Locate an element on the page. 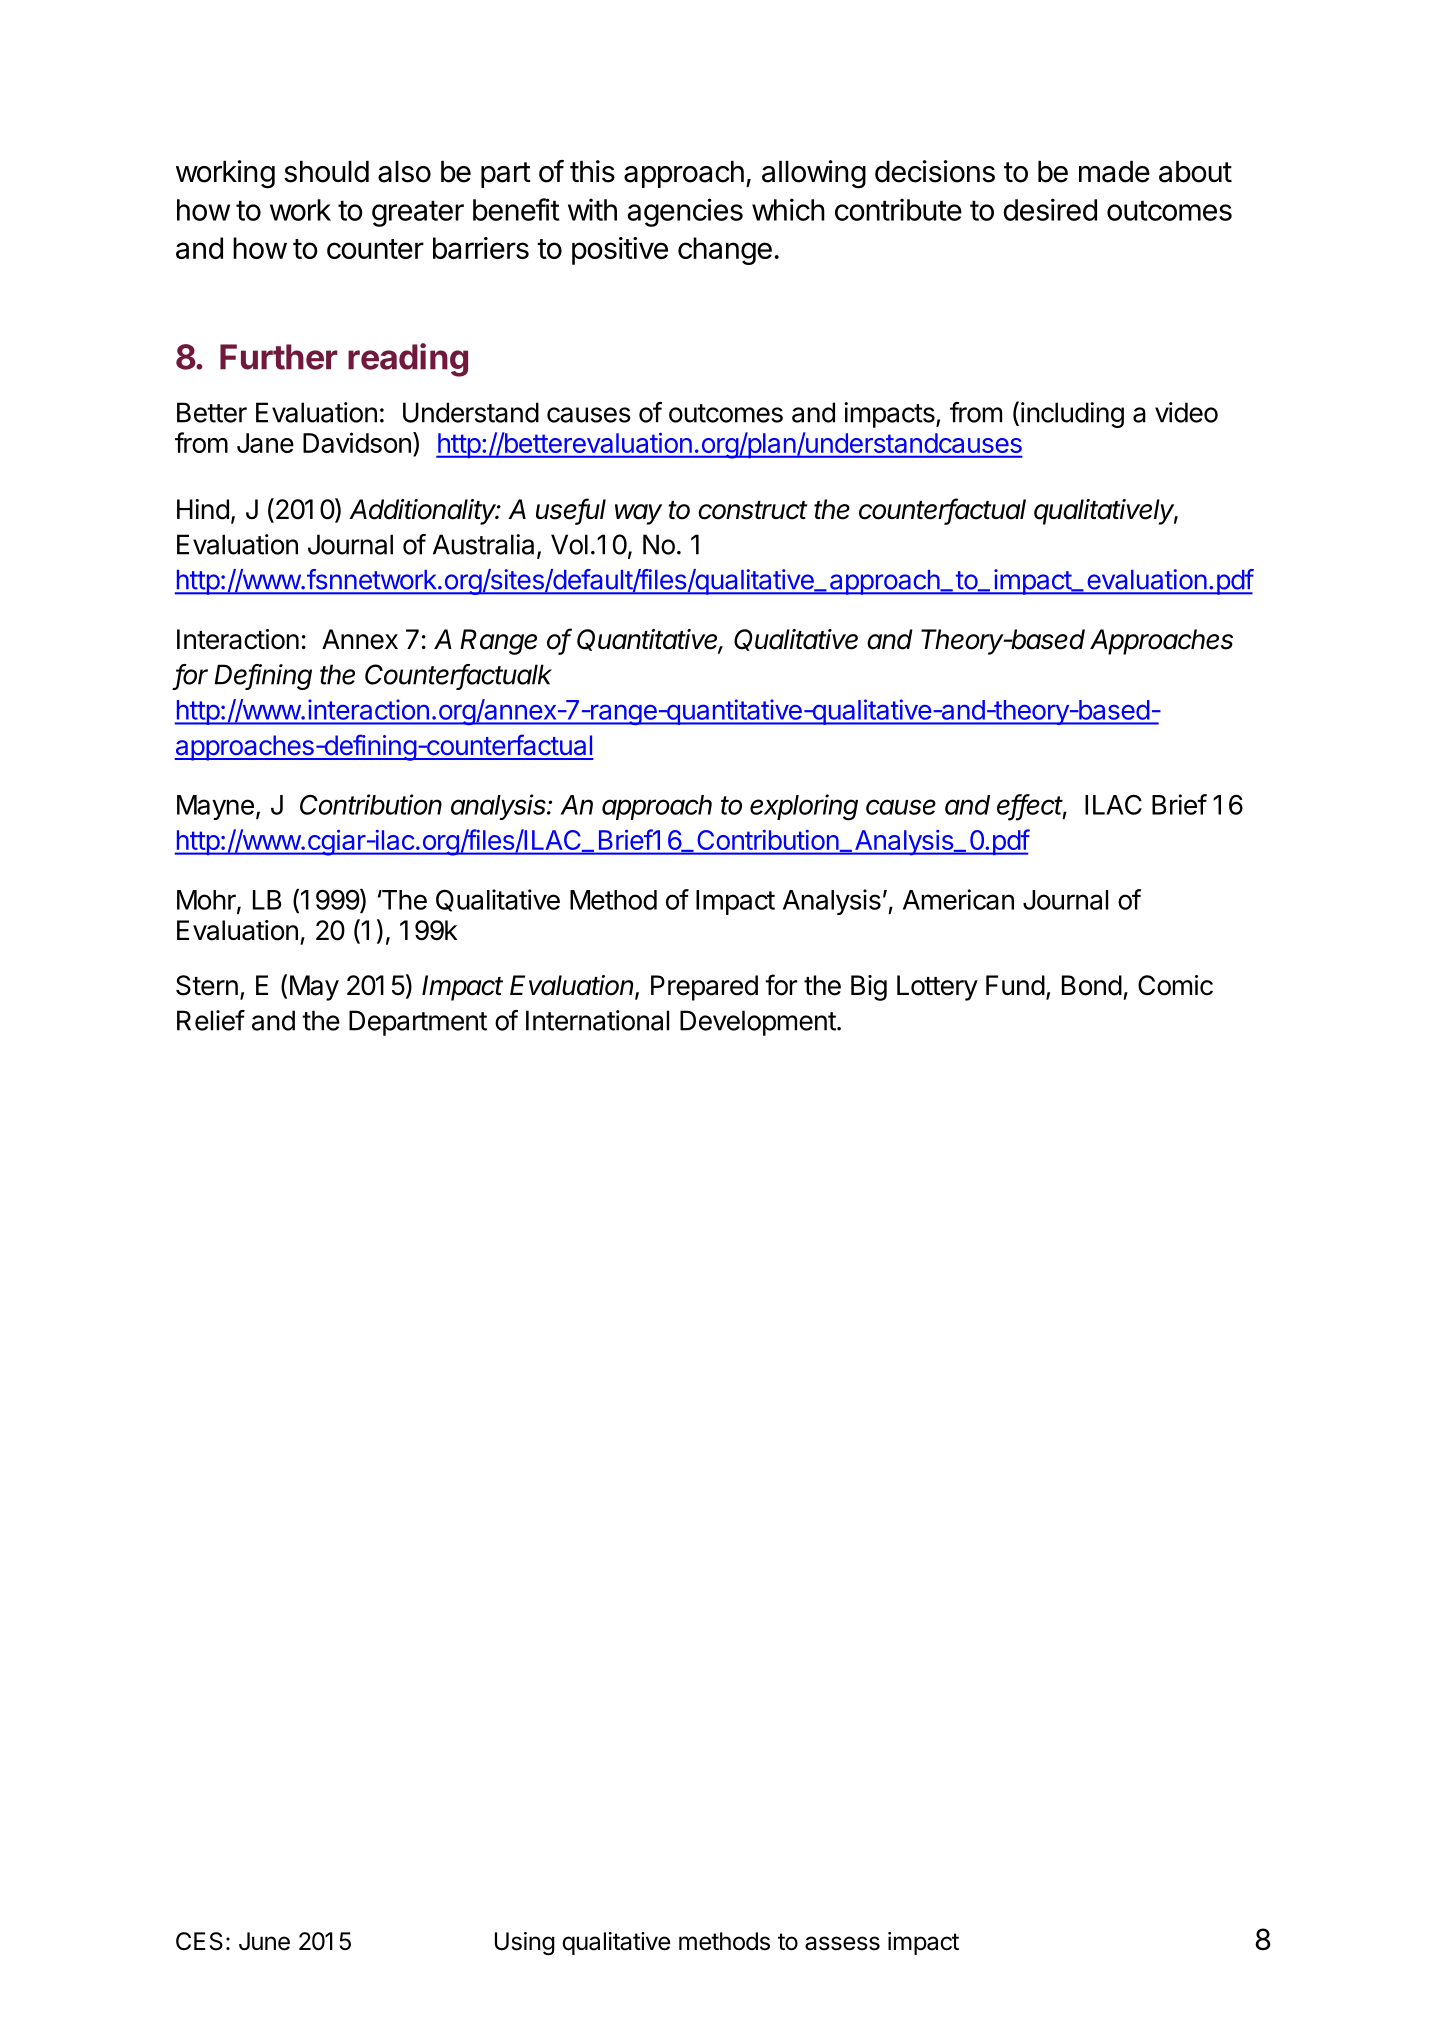 The width and height of the document is (1445, 2043). CES is located at coordinates (199, 1941).
